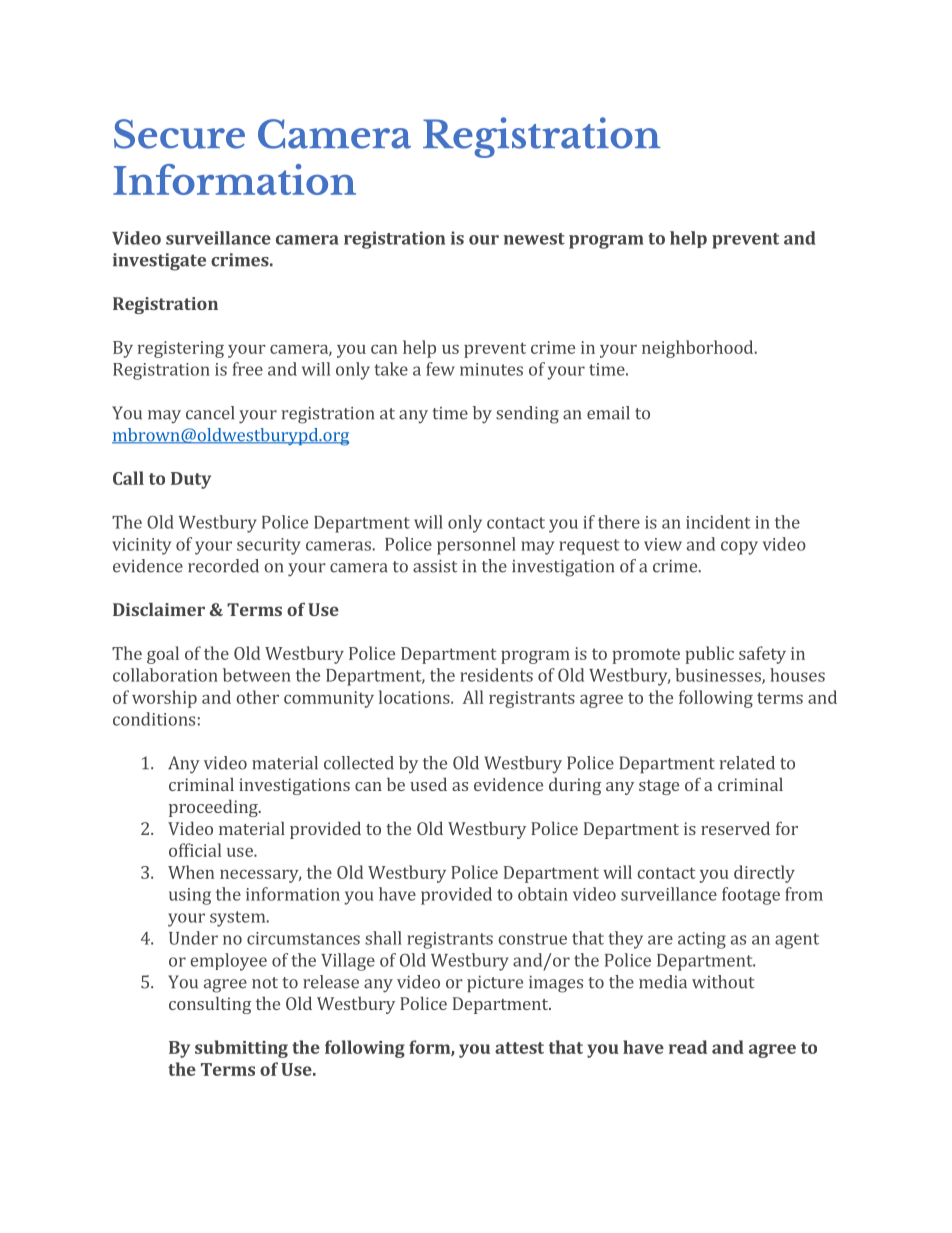 This screenshot has width=952, height=1233. I want to click on copy, so click(739, 548).
